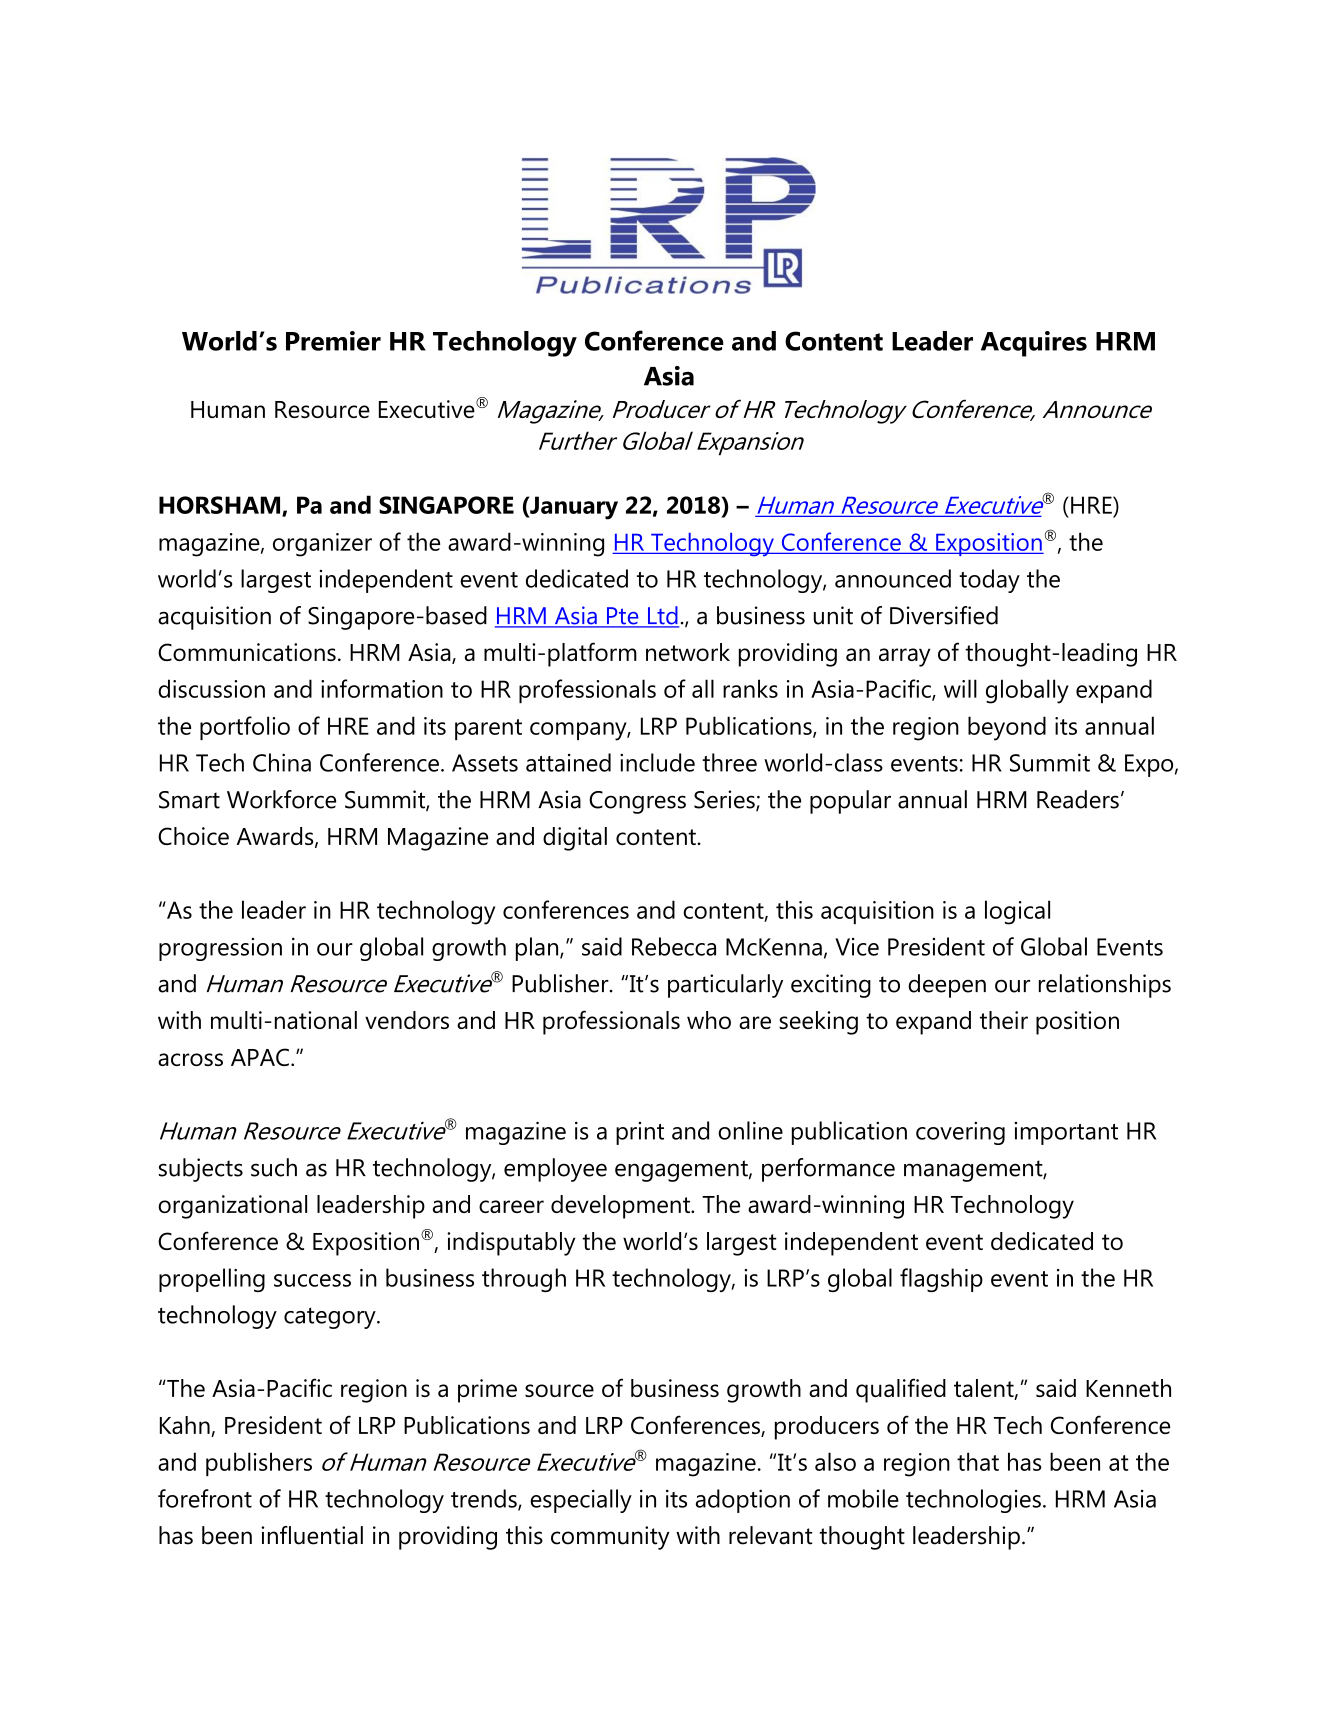 The width and height of the page is (1339, 1732). What do you see at coordinates (581, 1501) in the page?
I see `especially` at bounding box center [581, 1501].
